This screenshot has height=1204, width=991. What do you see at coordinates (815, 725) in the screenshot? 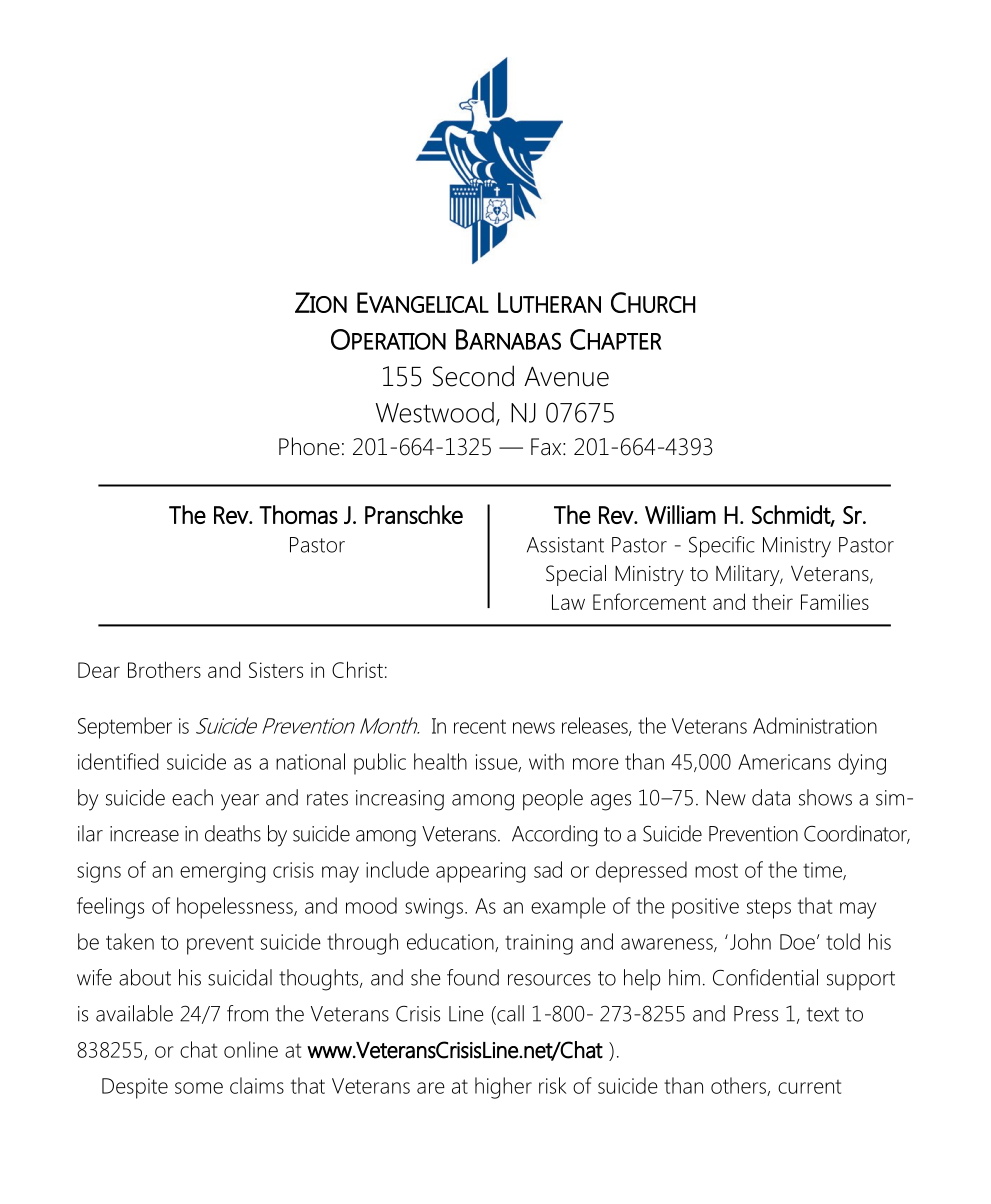
I see `Administration` at bounding box center [815, 725].
